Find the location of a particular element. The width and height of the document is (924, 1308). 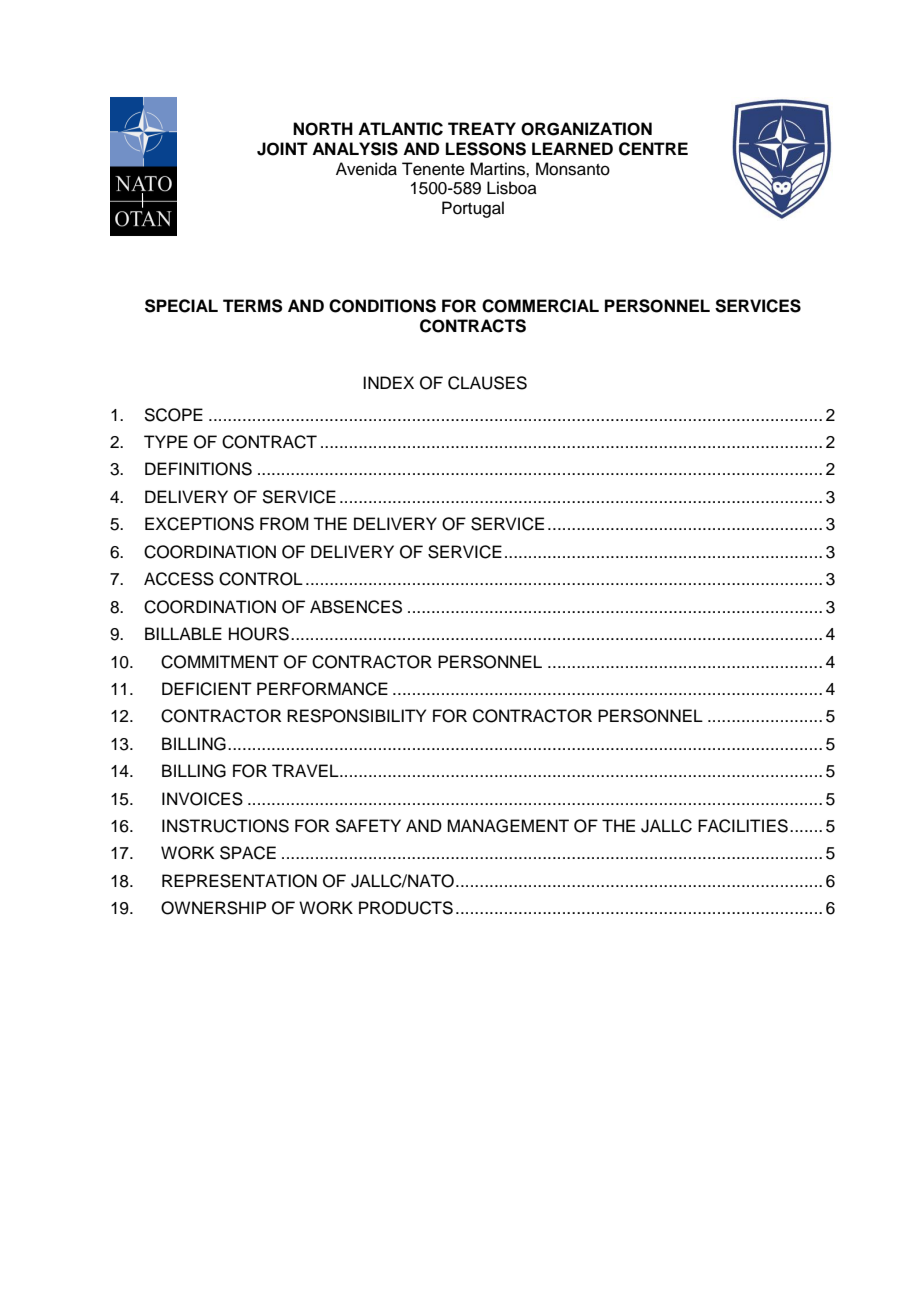

TERMS is located at coordinates (253, 306).
